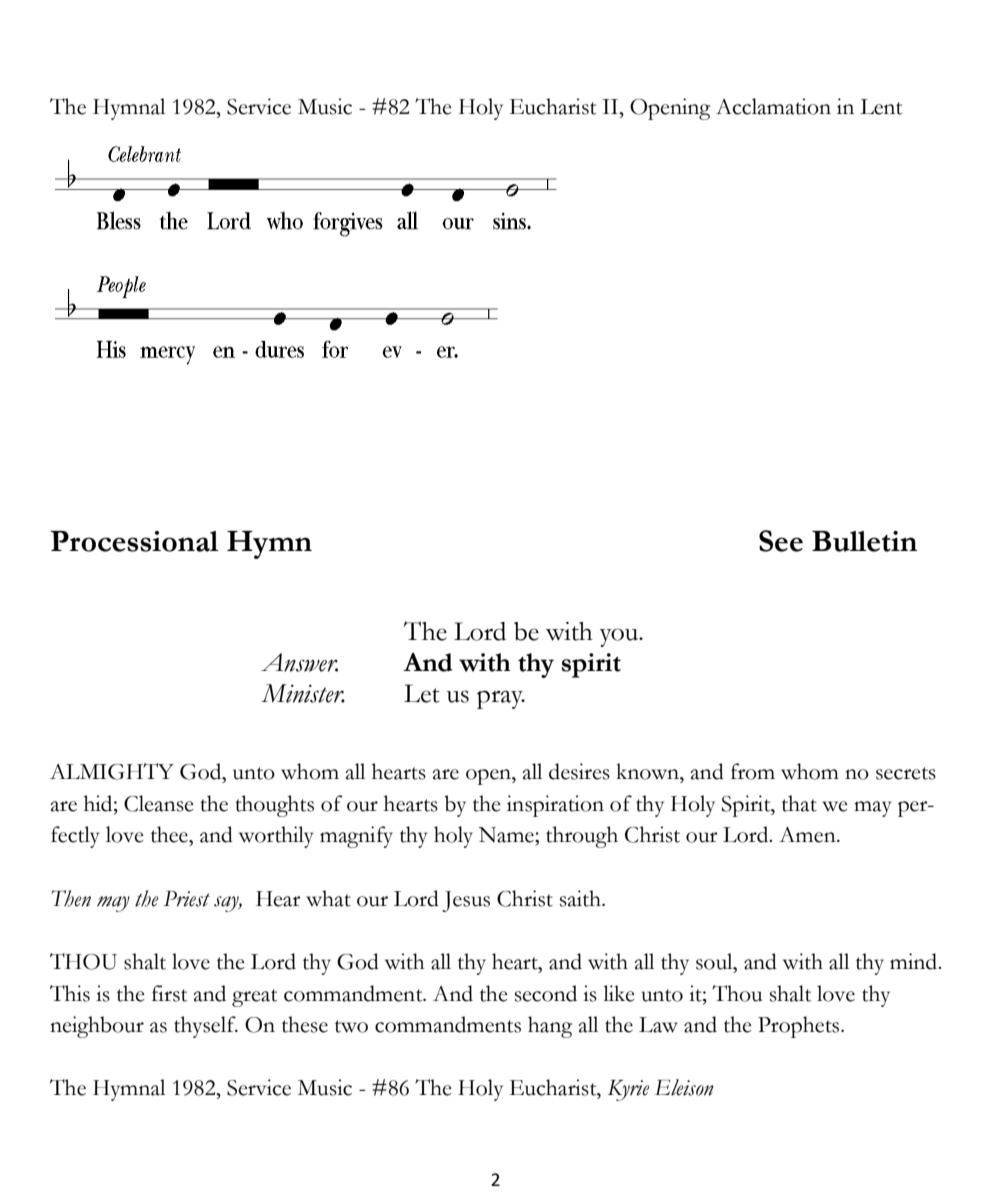  Describe the element at coordinates (800, 1027) in the page. I see `Prophets` at that location.
